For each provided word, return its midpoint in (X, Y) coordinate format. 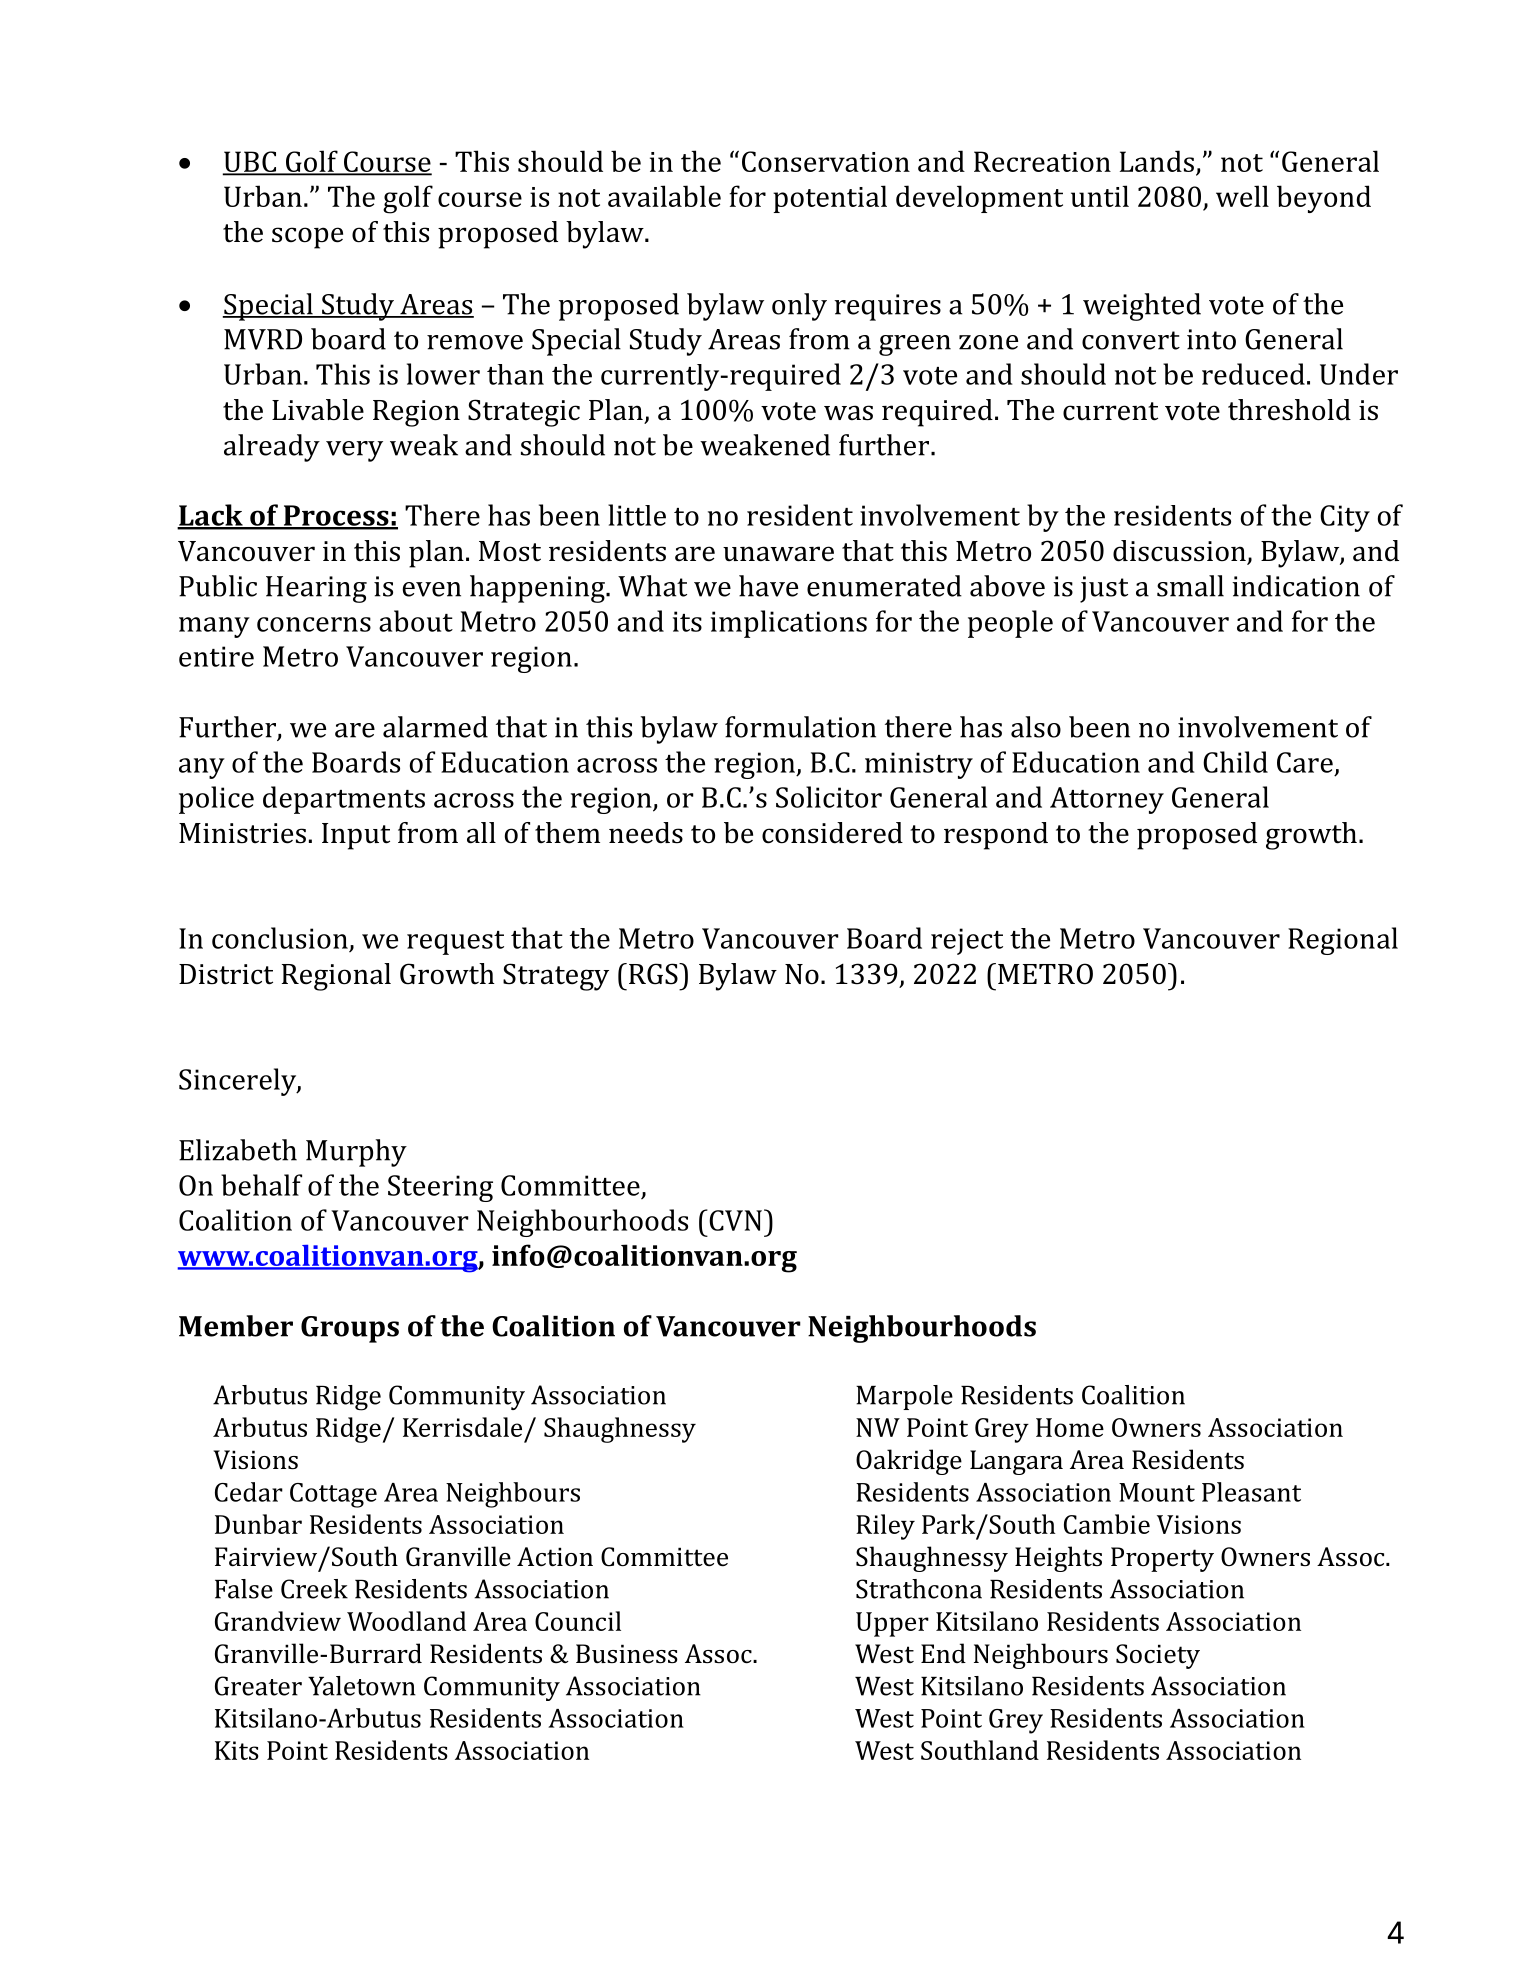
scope (307, 238)
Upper (892, 1624)
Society (1158, 1656)
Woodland (406, 1621)
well (1242, 196)
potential (830, 199)
